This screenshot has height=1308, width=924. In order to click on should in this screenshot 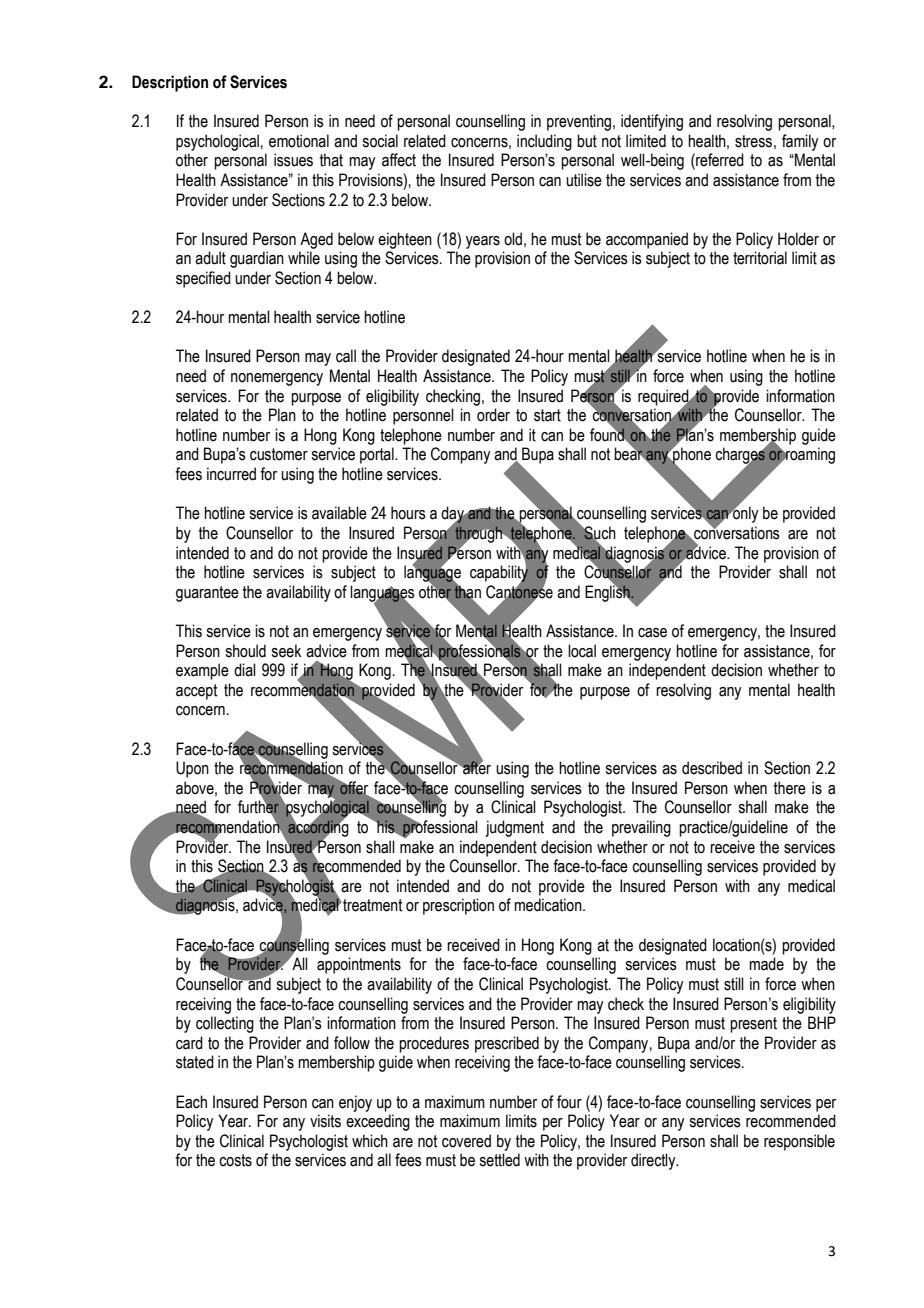, I will do `click(245, 651)`.
